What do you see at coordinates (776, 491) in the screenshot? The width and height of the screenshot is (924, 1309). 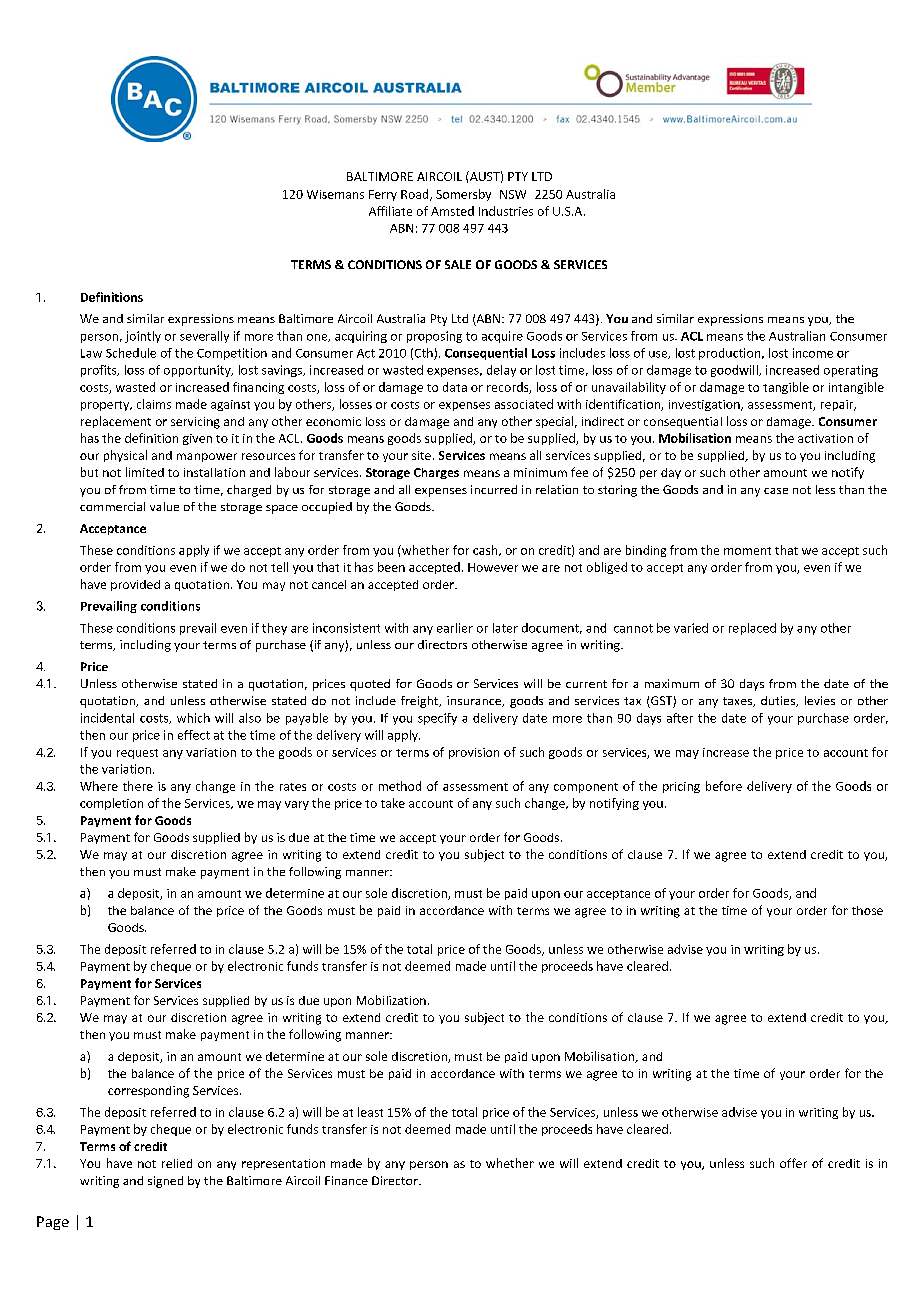 I see `case` at bounding box center [776, 491].
